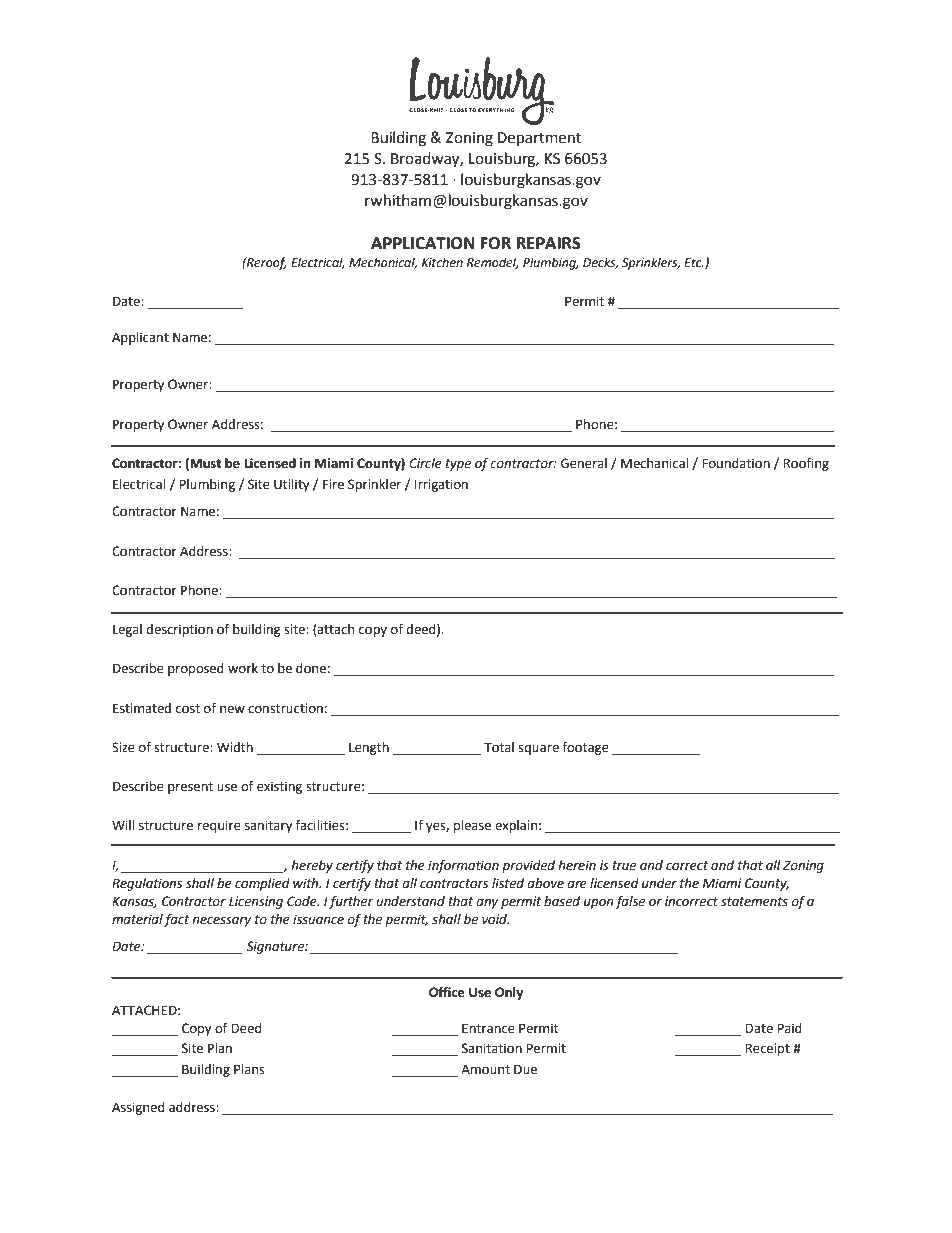  I want to click on Amount, so click(485, 1069).
